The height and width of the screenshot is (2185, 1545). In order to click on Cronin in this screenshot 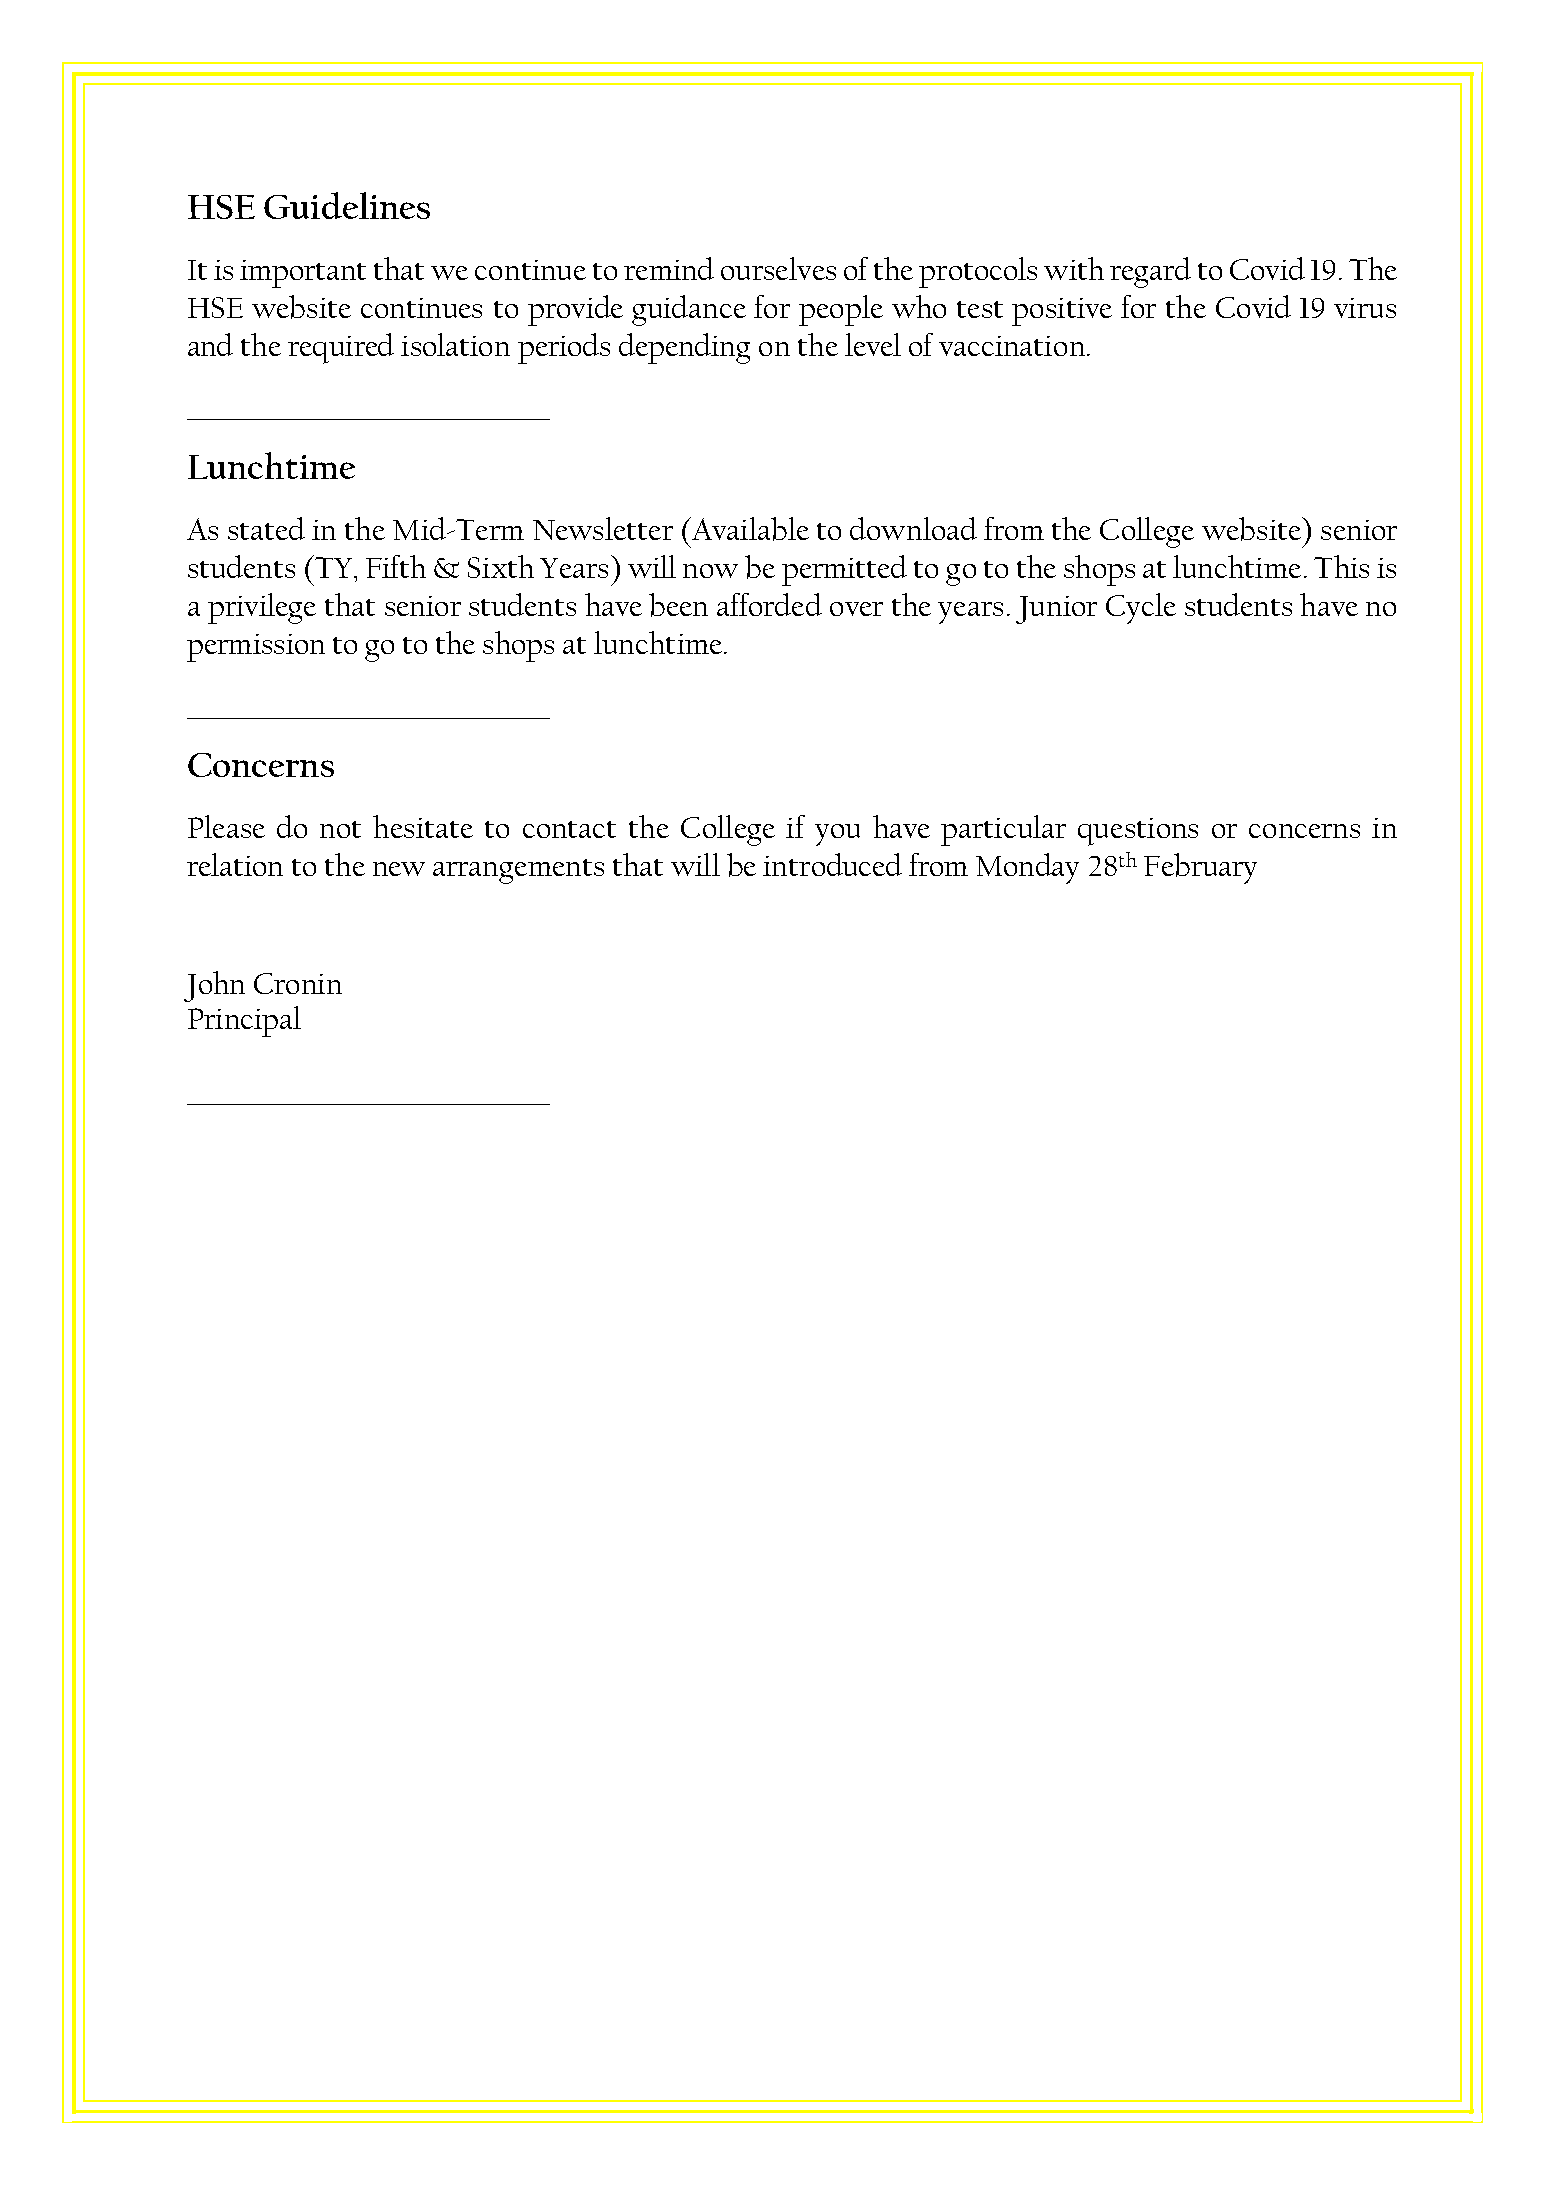, I will do `click(298, 983)`.
